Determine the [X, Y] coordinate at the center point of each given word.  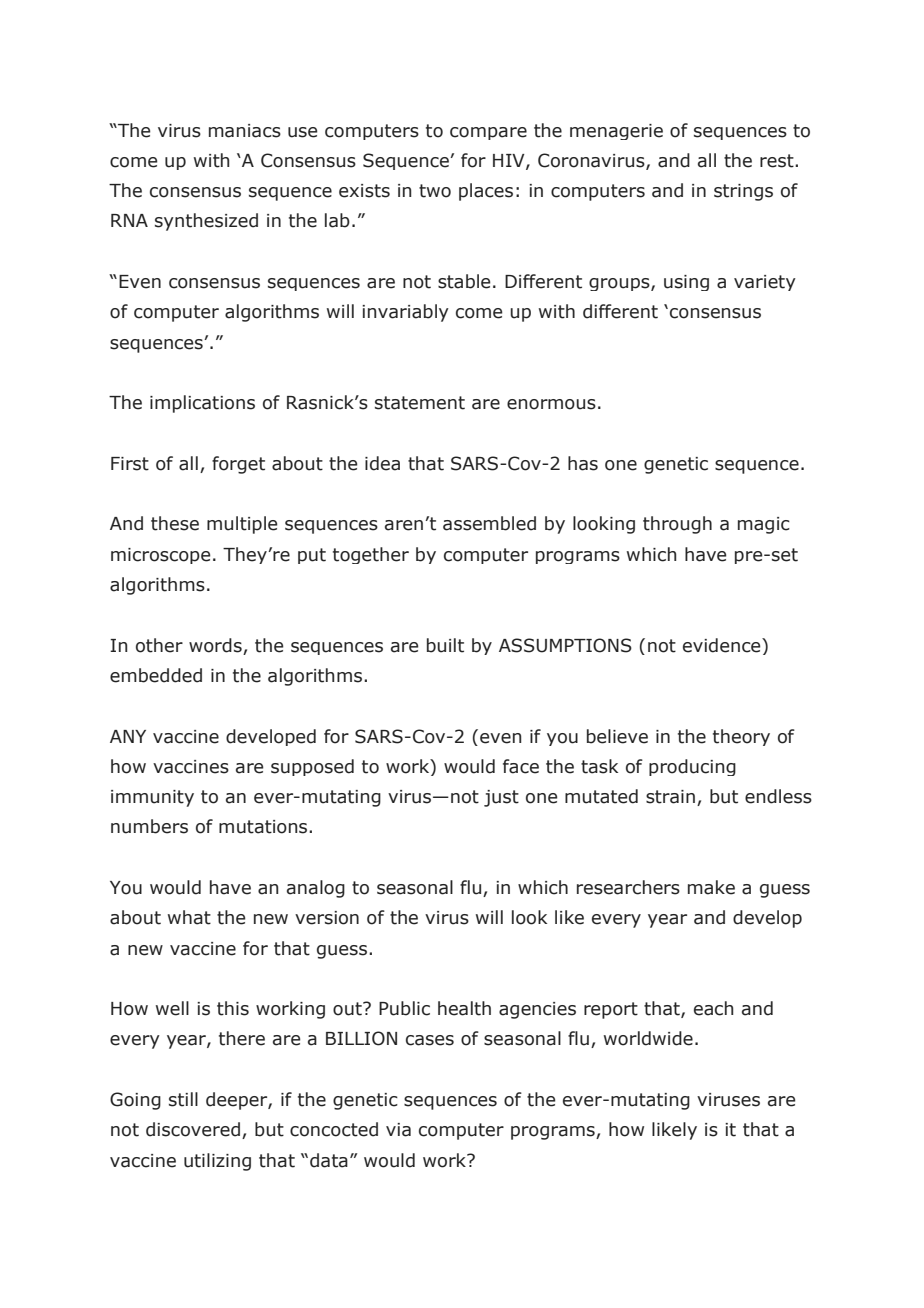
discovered [193, 1129]
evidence [723, 645]
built [445, 645]
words [215, 645]
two [435, 191]
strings [743, 192]
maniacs [245, 131]
